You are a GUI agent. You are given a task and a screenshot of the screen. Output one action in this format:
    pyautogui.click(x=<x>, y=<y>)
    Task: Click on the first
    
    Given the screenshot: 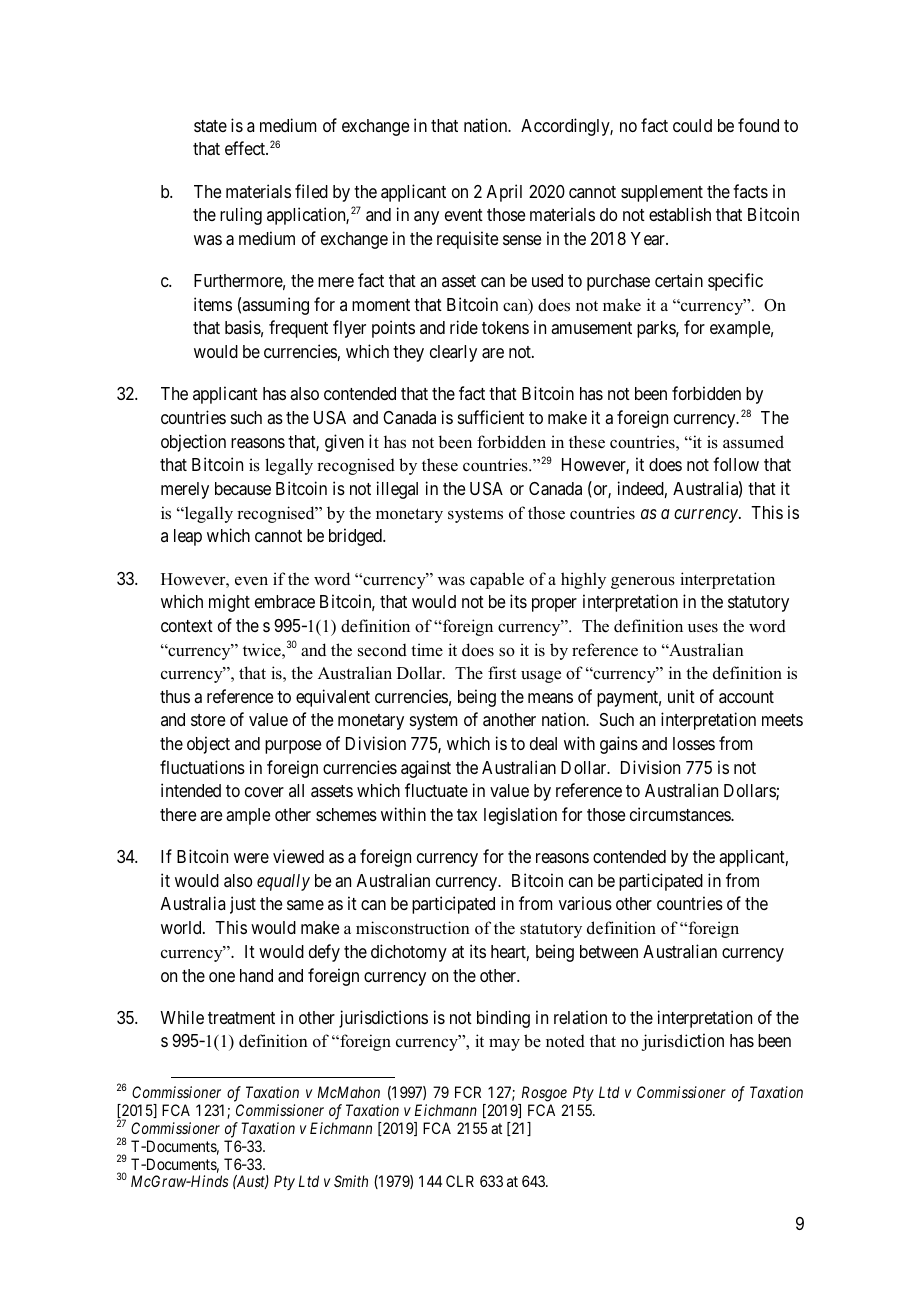 What is the action you would take?
    pyautogui.click(x=502, y=672)
